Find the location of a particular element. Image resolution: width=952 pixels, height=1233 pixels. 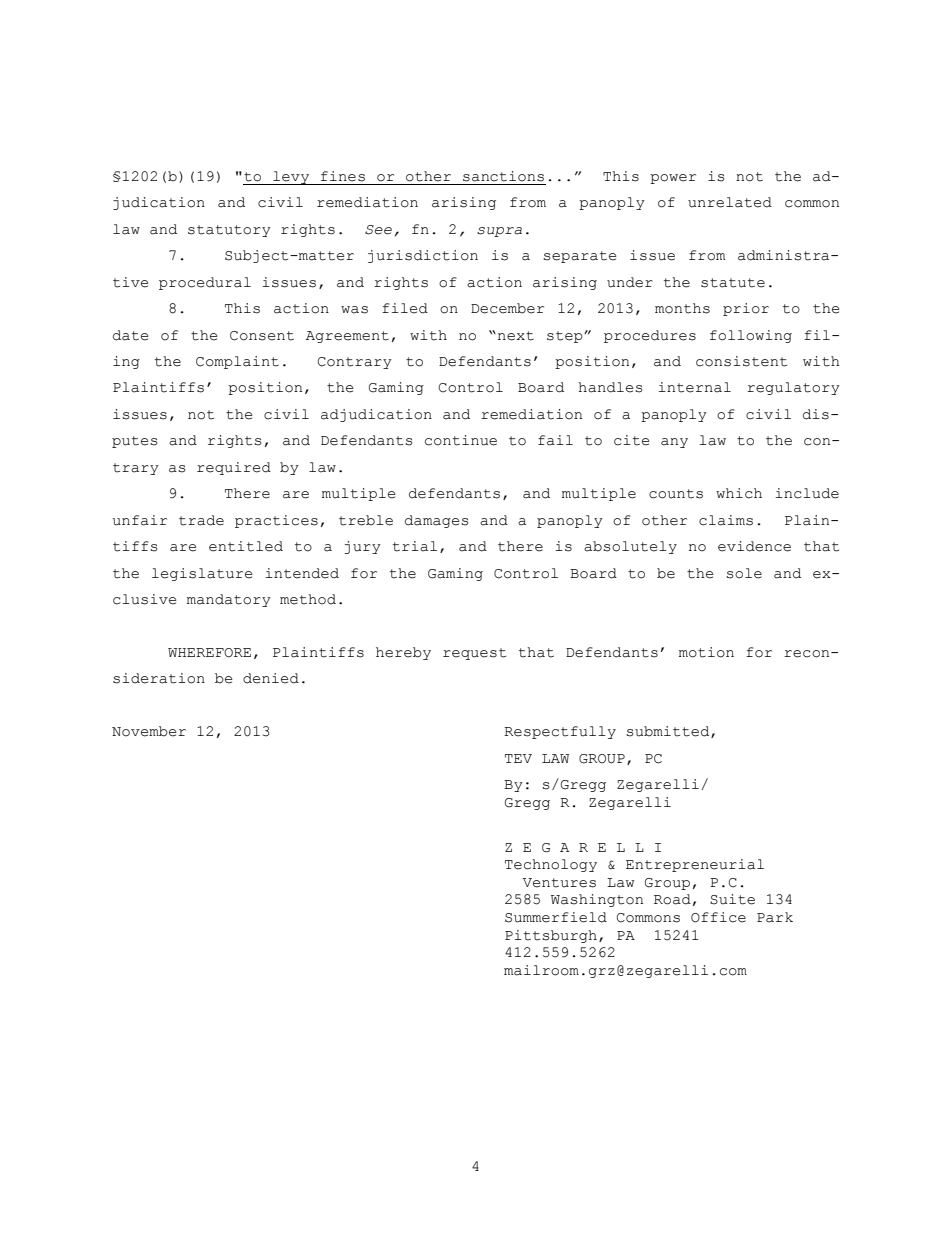

statutory is located at coordinates (229, 231).
